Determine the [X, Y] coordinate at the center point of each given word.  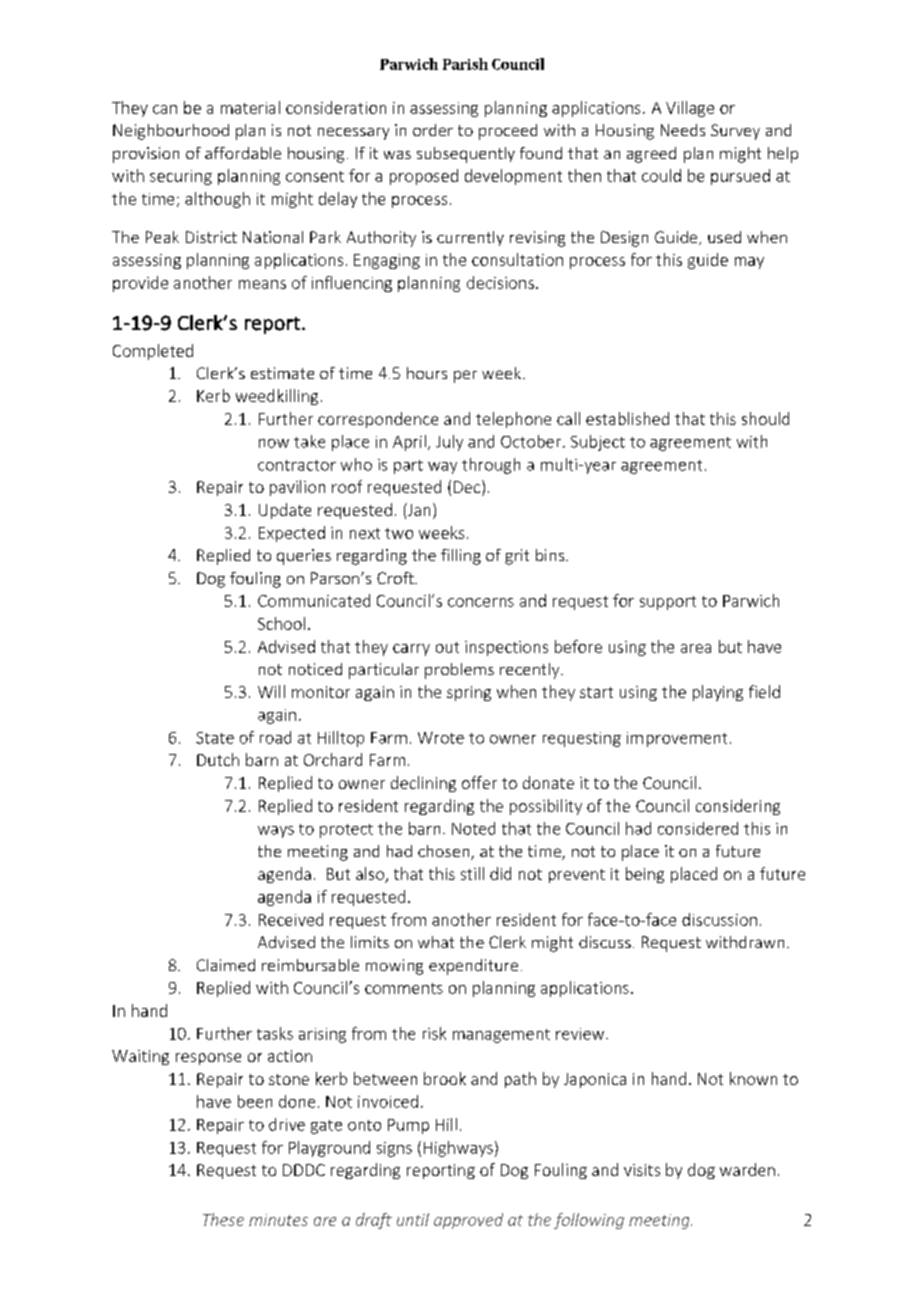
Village [690, 109]
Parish [465, 64]
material [250, 107]
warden [747, 1169]
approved [468, 1221]
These [223, 1219]
